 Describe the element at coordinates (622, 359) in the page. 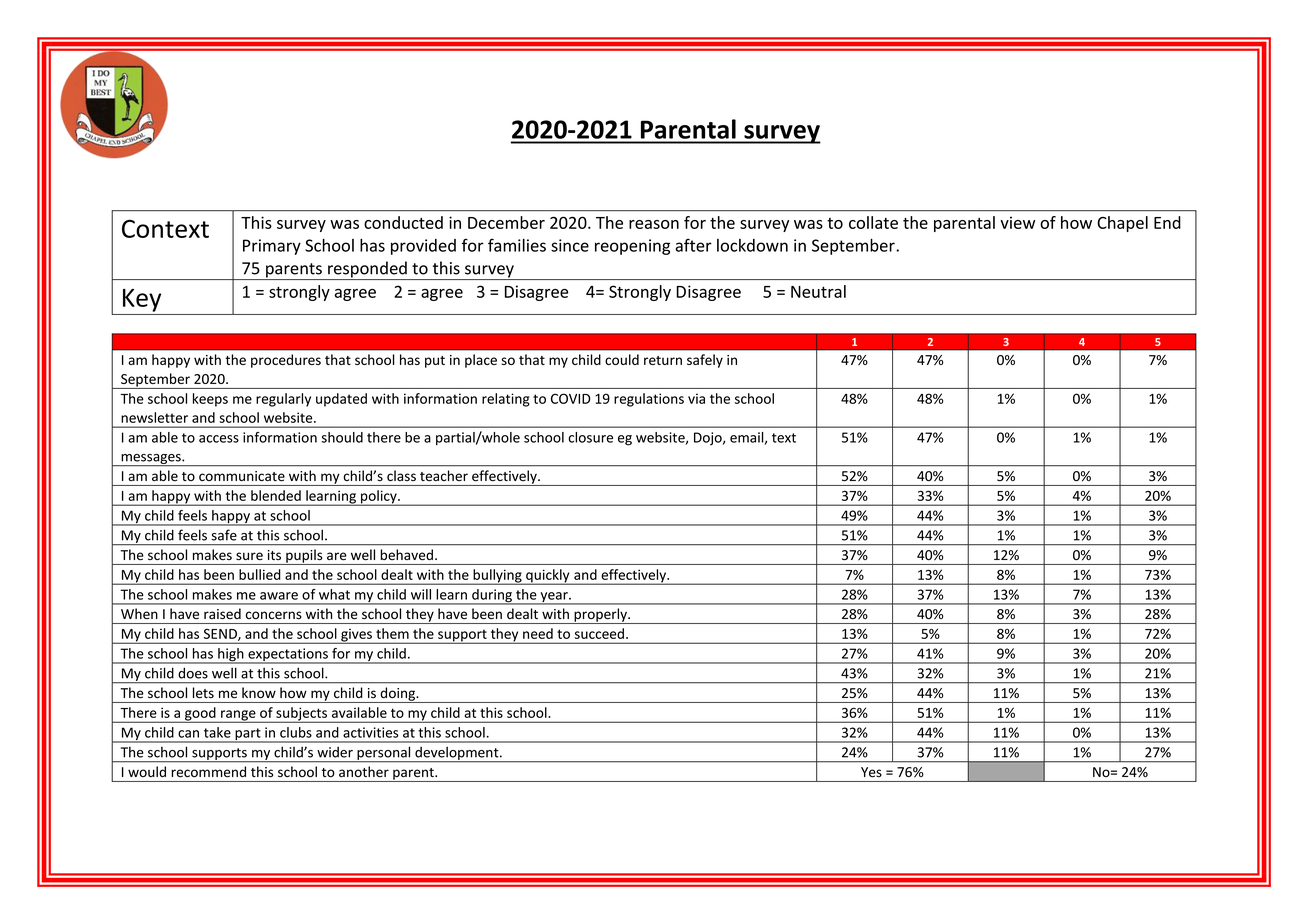

I see `could` at that location.
